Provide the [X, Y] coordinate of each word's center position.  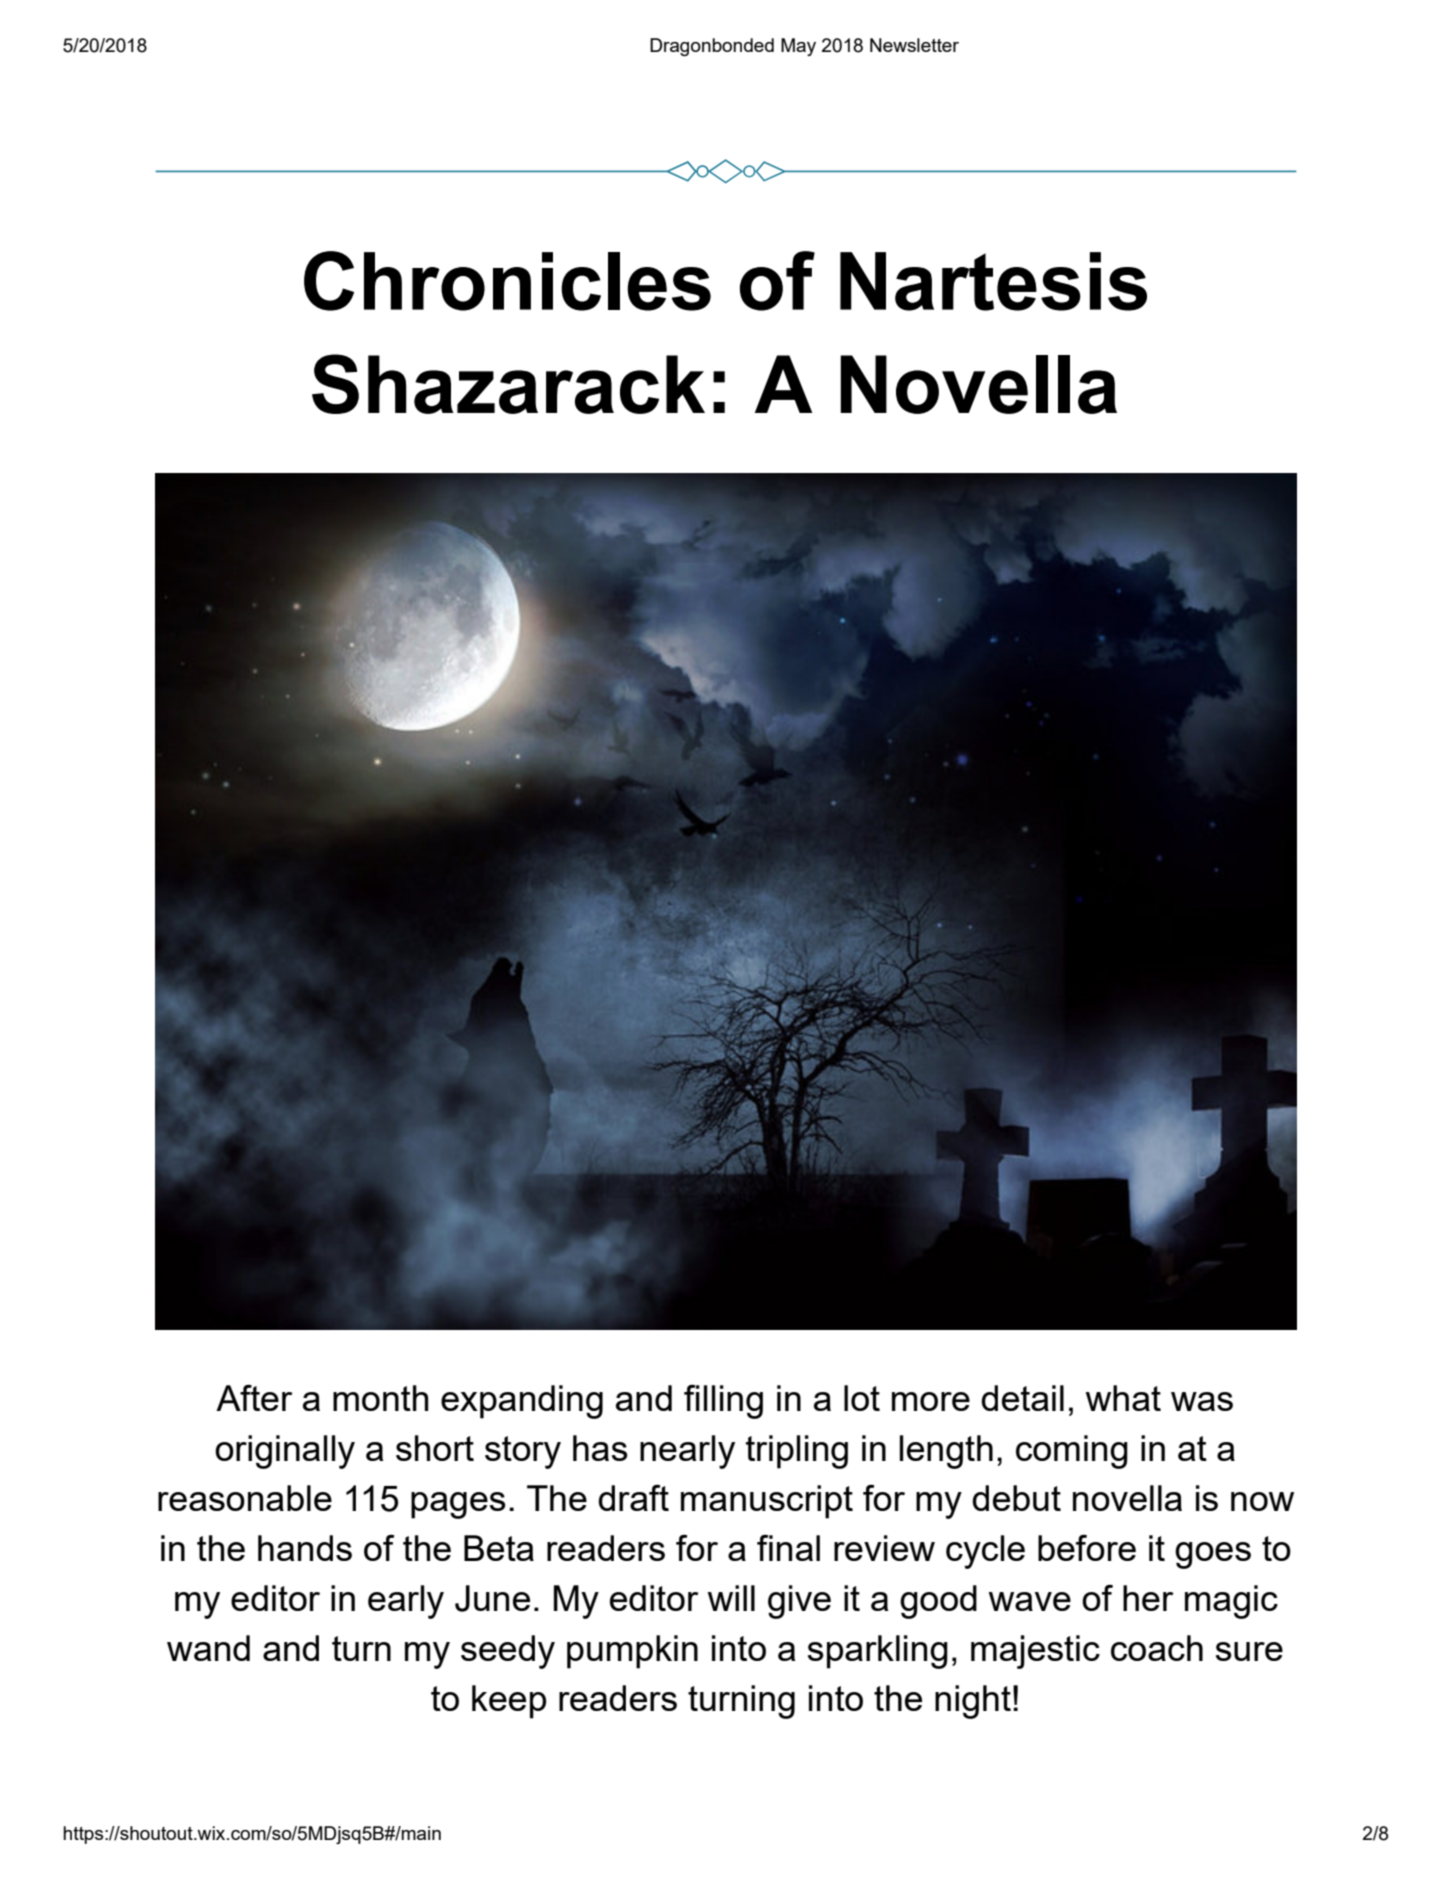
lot [862, 1398]
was [1202, 1401]
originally [285, 1452]
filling [723, 1402]
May [798, 47]
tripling [797, 1452]
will [731, 1598]
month [381, 1398]
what [1123, 1398]
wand [208, 1648]
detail [1022, 1398]
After [254, 1397]
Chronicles [507, 281]
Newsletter [914, 45]
